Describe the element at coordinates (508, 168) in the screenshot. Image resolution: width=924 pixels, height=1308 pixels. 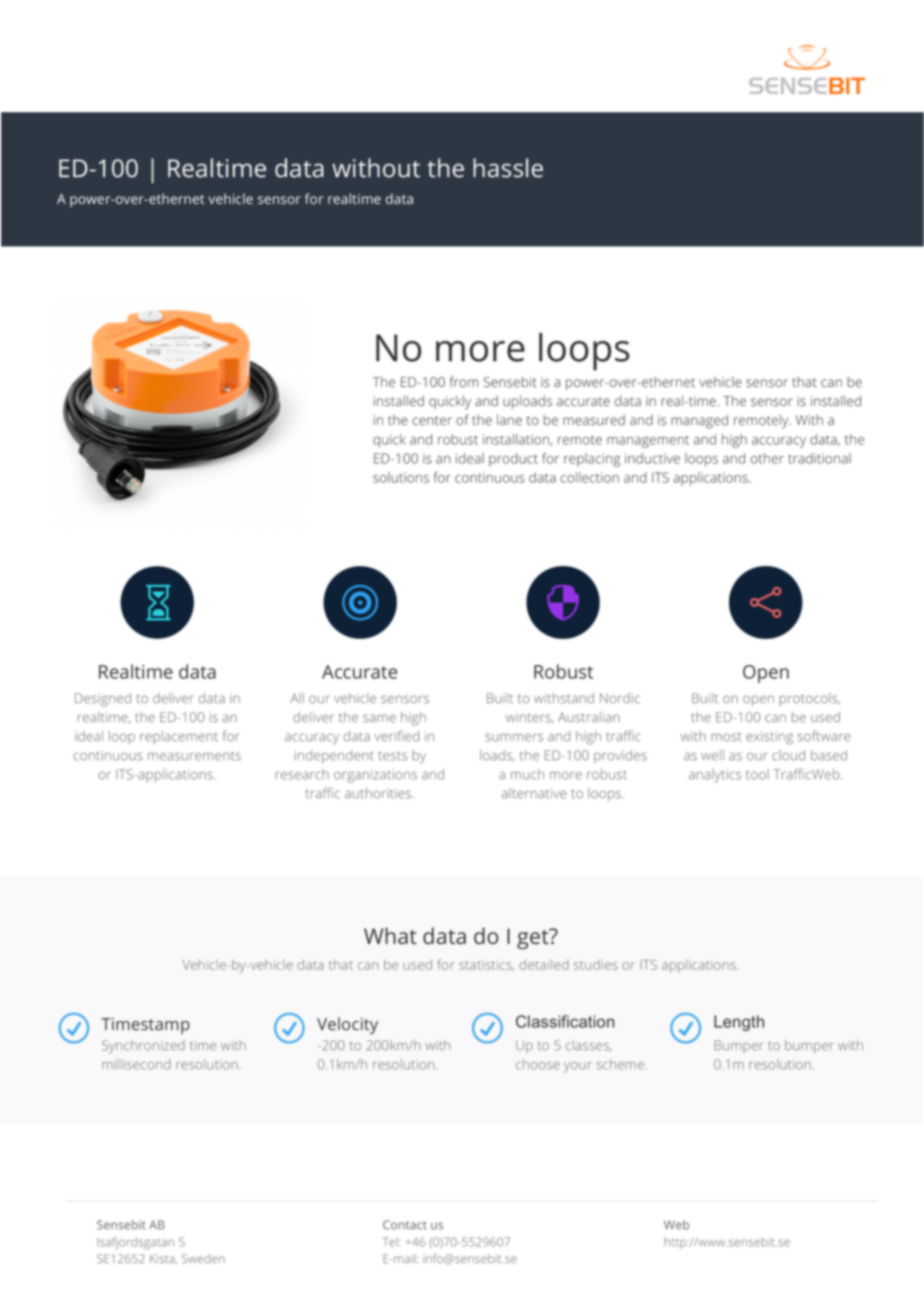
I see `hassle` at that location.
